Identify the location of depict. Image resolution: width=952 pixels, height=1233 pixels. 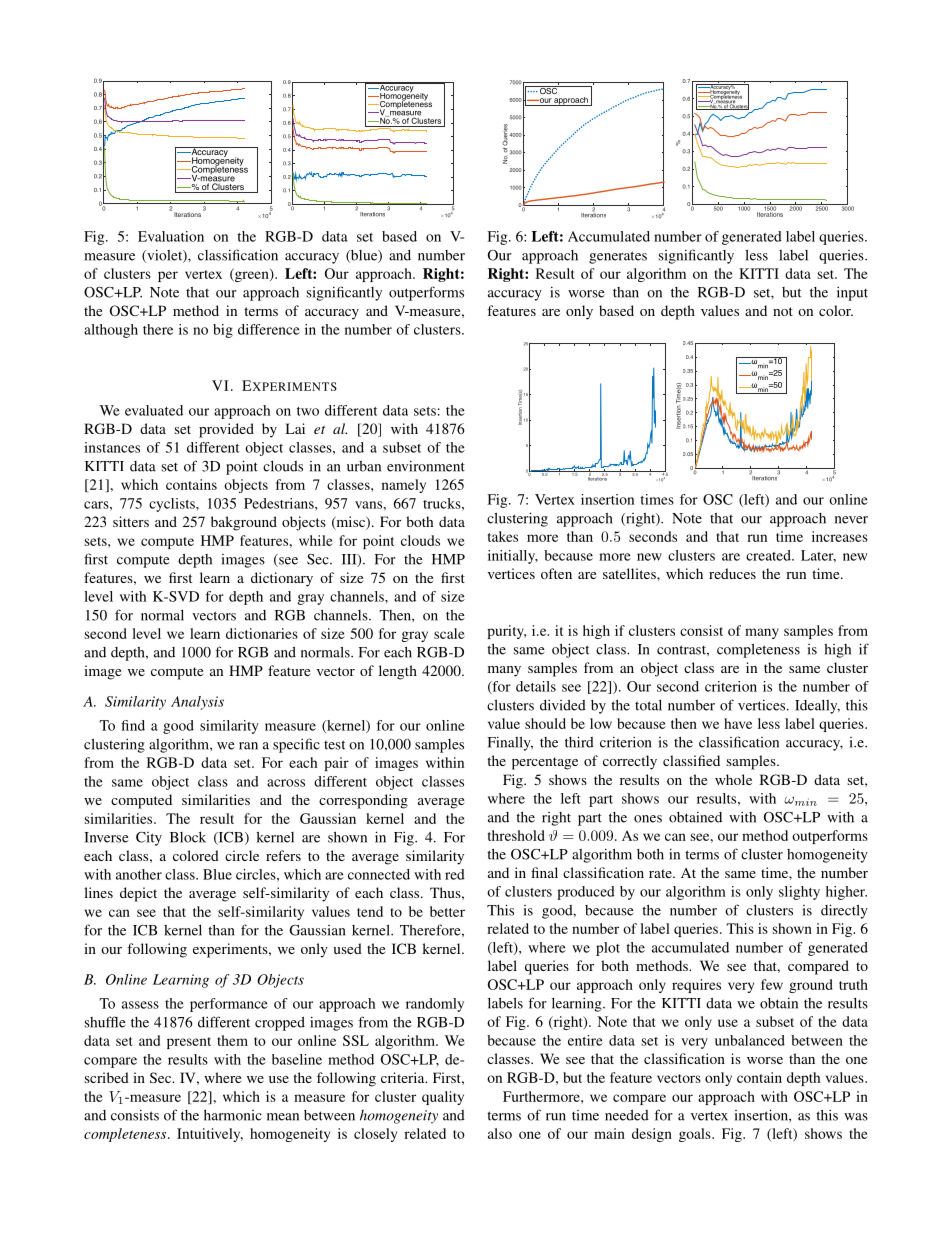
(138, 894).
